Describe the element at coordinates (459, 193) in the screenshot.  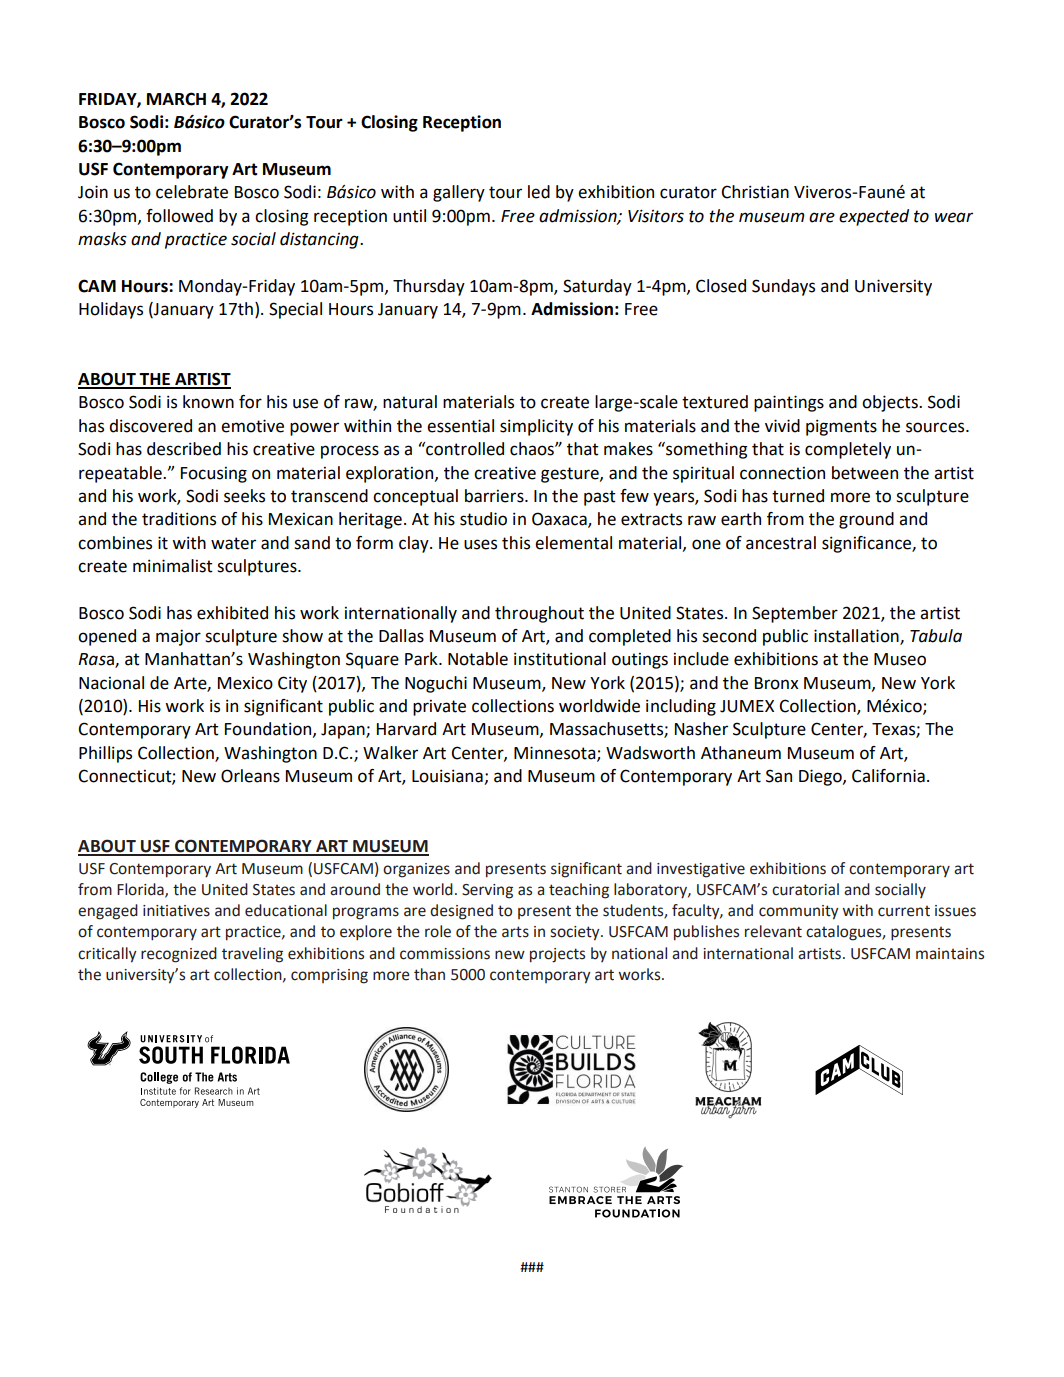
I see `gallery` at that location.
